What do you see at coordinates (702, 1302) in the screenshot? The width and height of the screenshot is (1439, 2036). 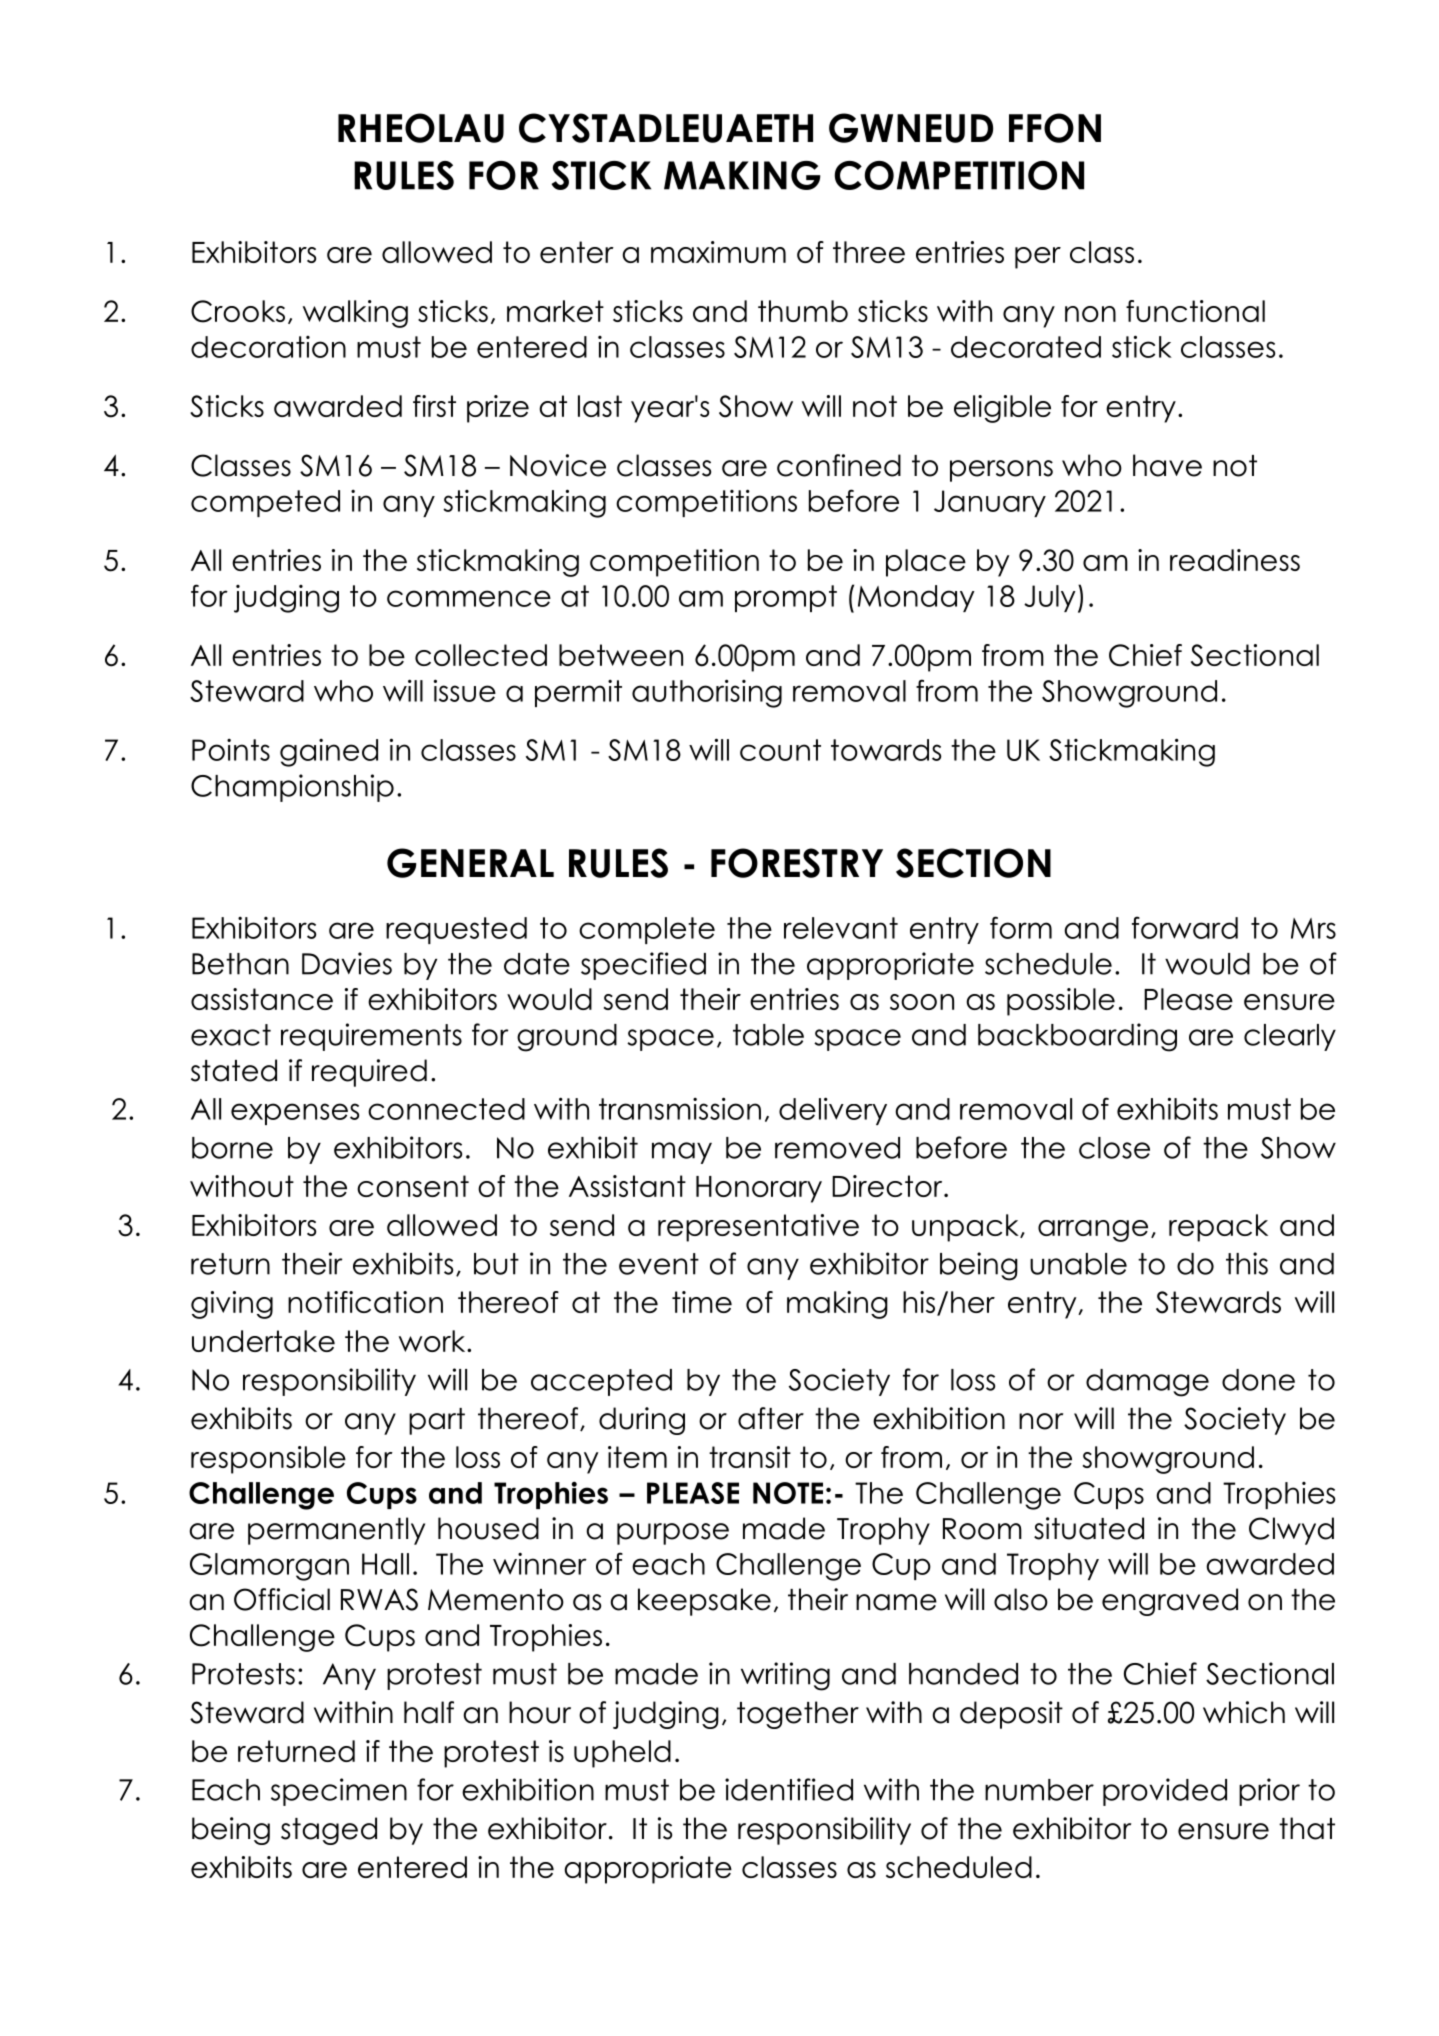 I see `time` at bounding box center [702, 1302].
